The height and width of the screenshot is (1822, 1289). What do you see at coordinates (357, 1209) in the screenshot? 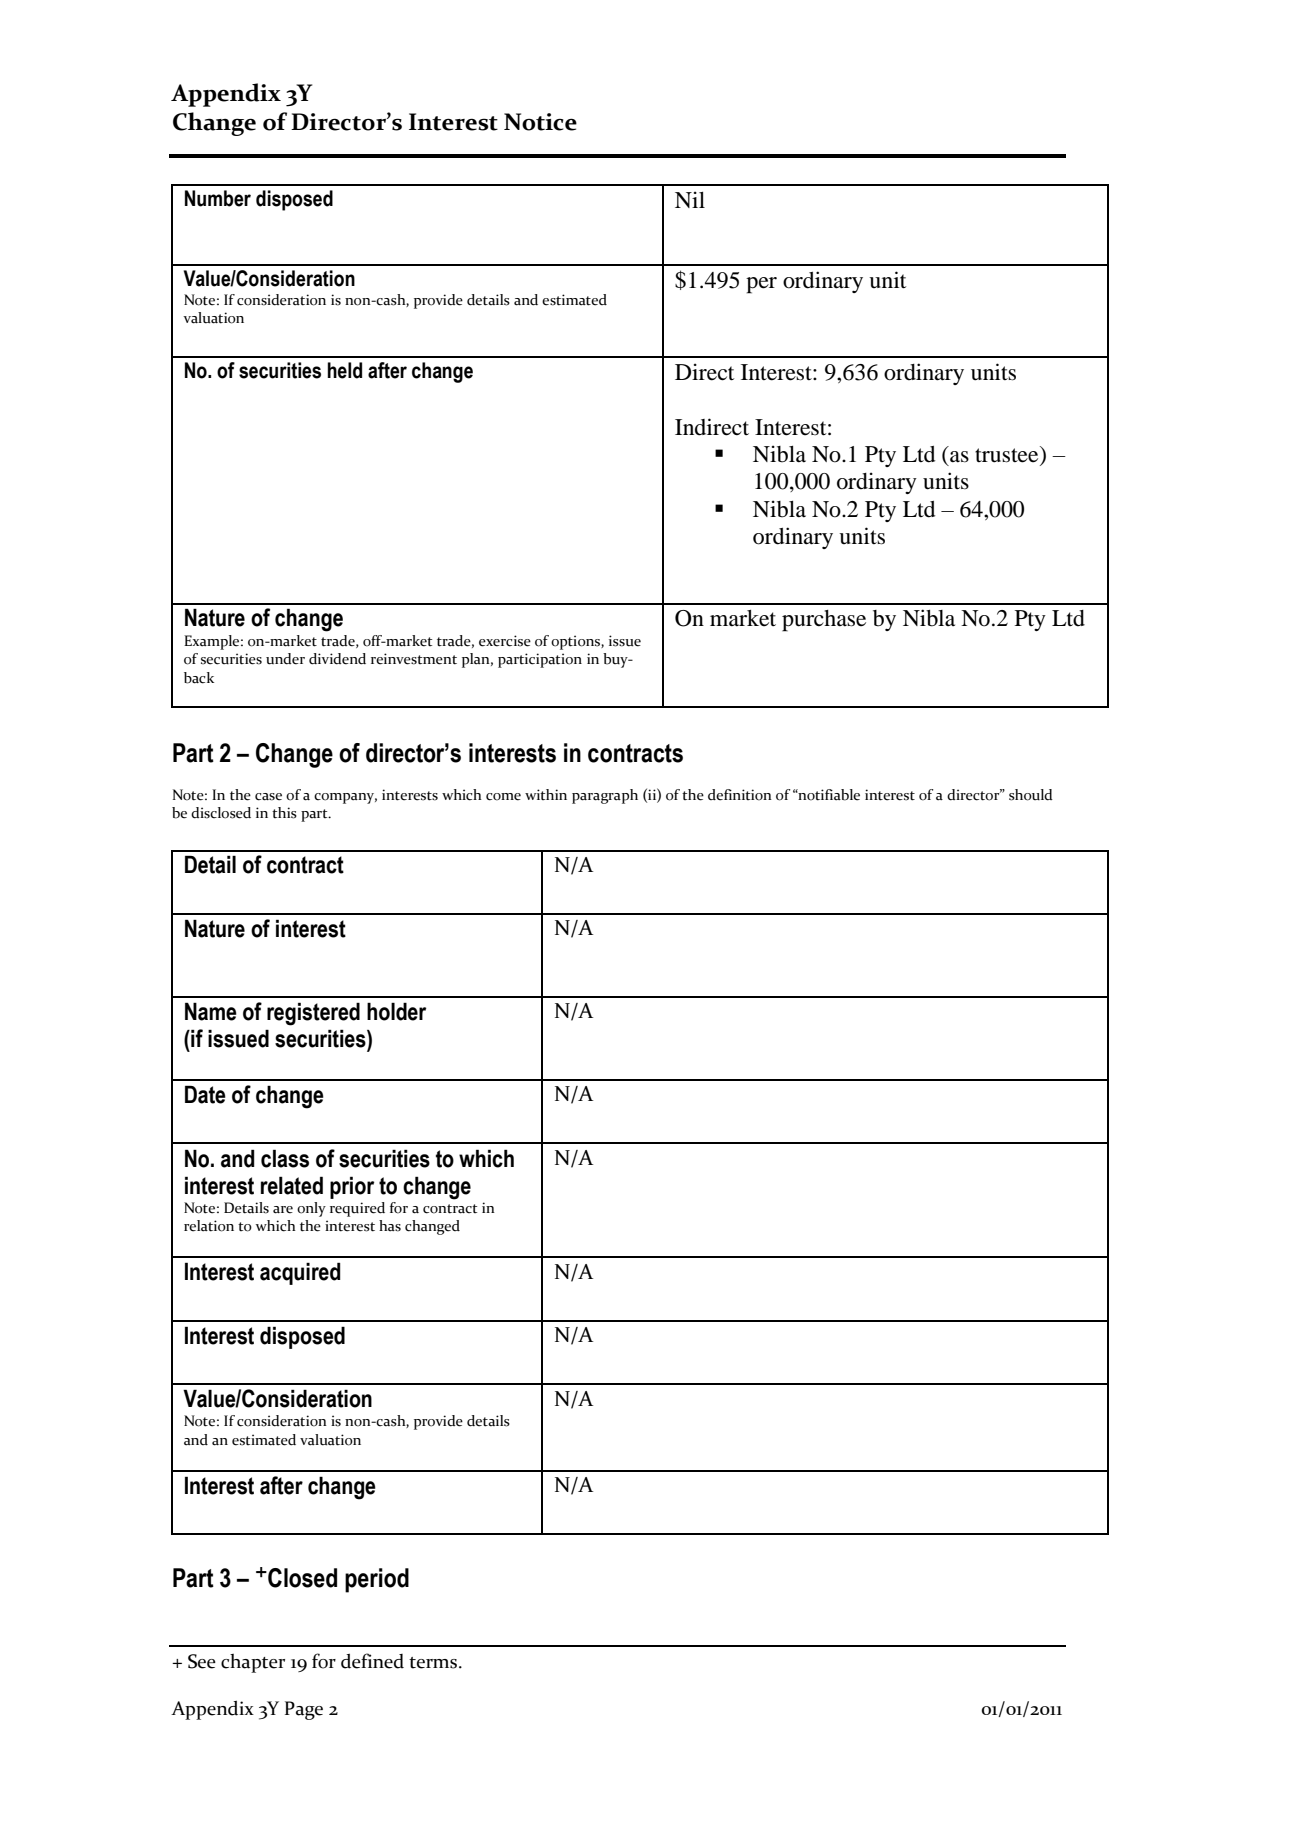
I see `required` at bounding box center [357, 1209].
